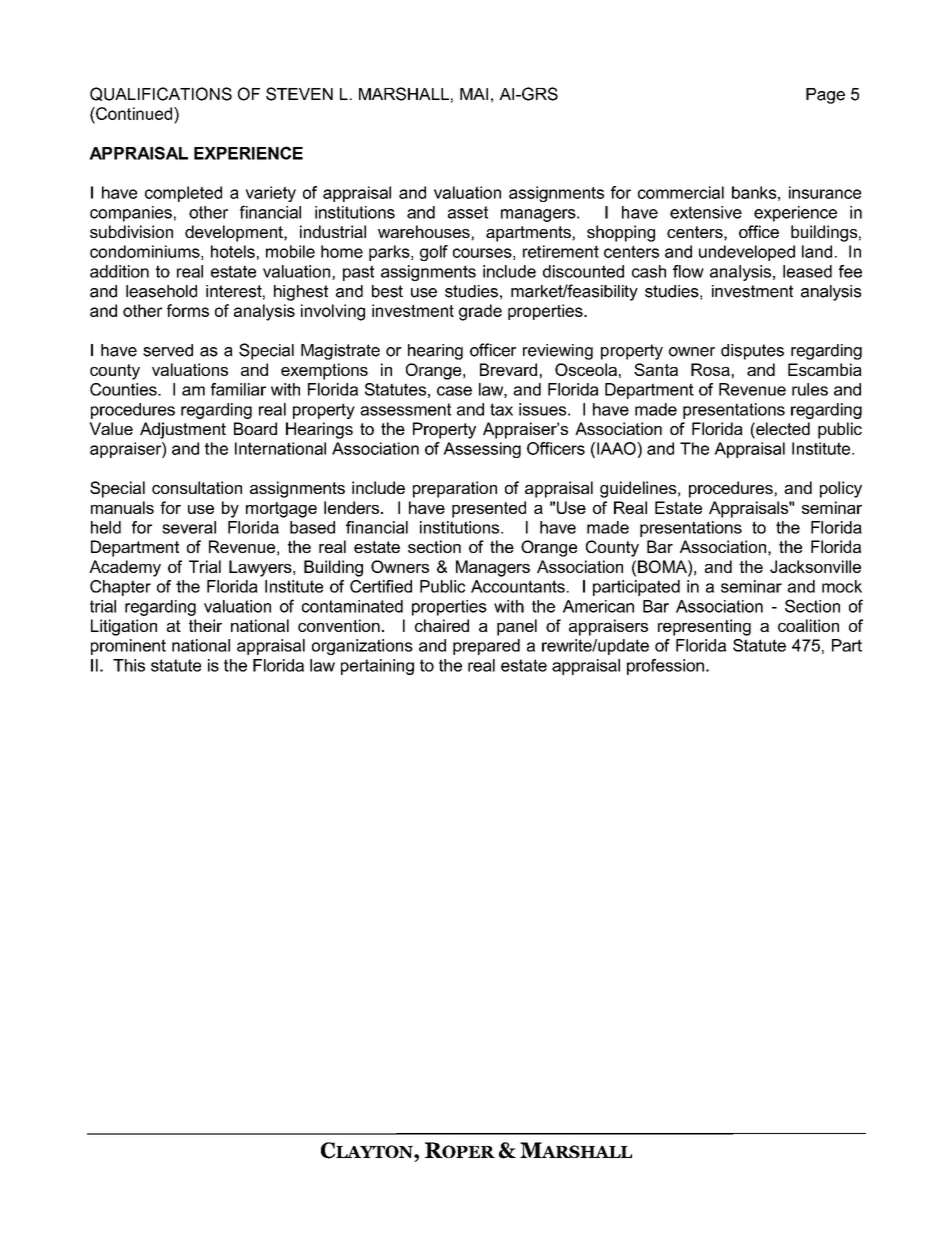 Image resolution: width=952 pixels, height=1233 pixels. Describe the element at coordinates (825, 96) in the page. I see `Page` at that location.
